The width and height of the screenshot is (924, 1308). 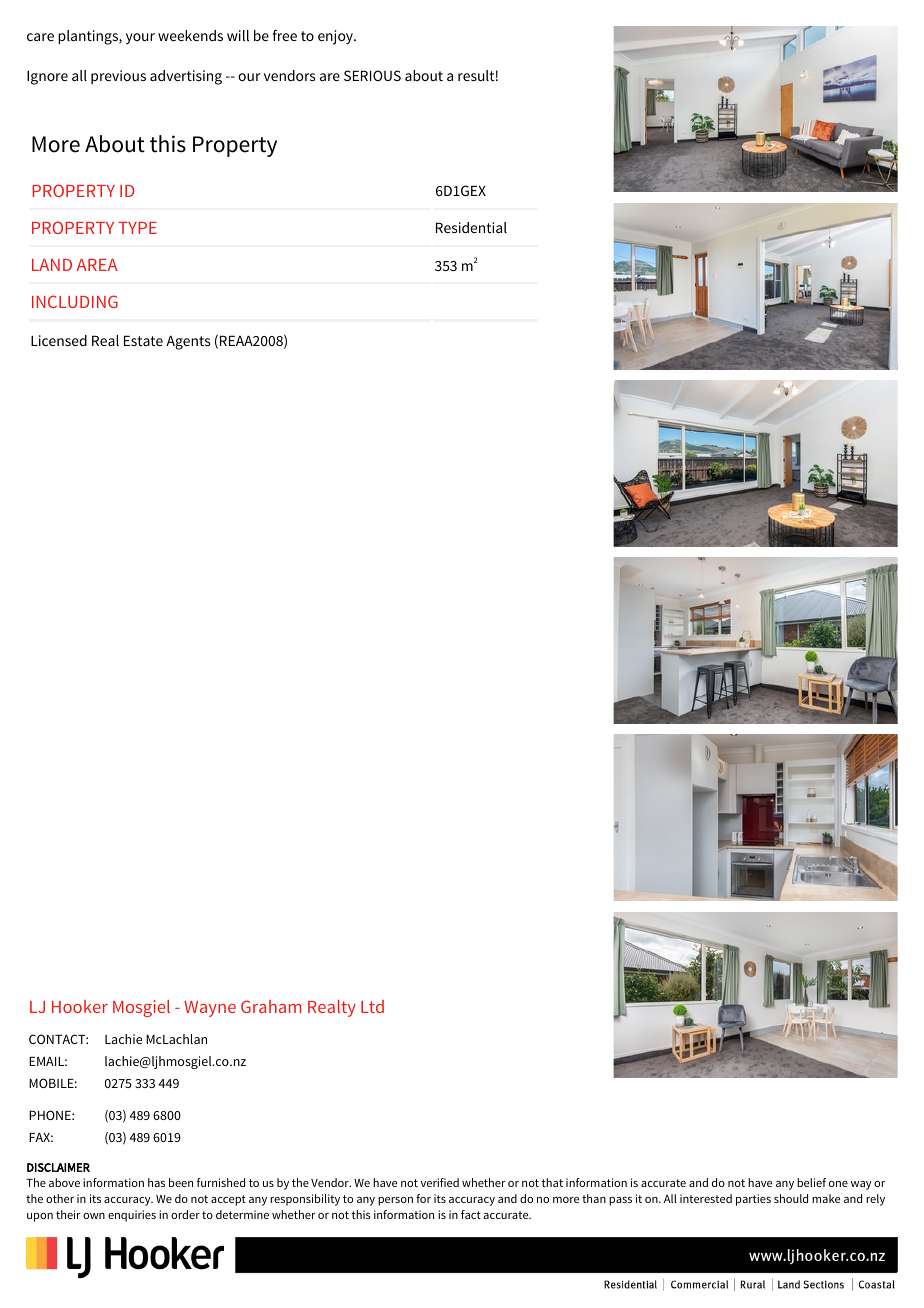 What do you see at coordinates (156, 1182) in the screenshot?
I see `has` at bounding box center [156, 1182].
